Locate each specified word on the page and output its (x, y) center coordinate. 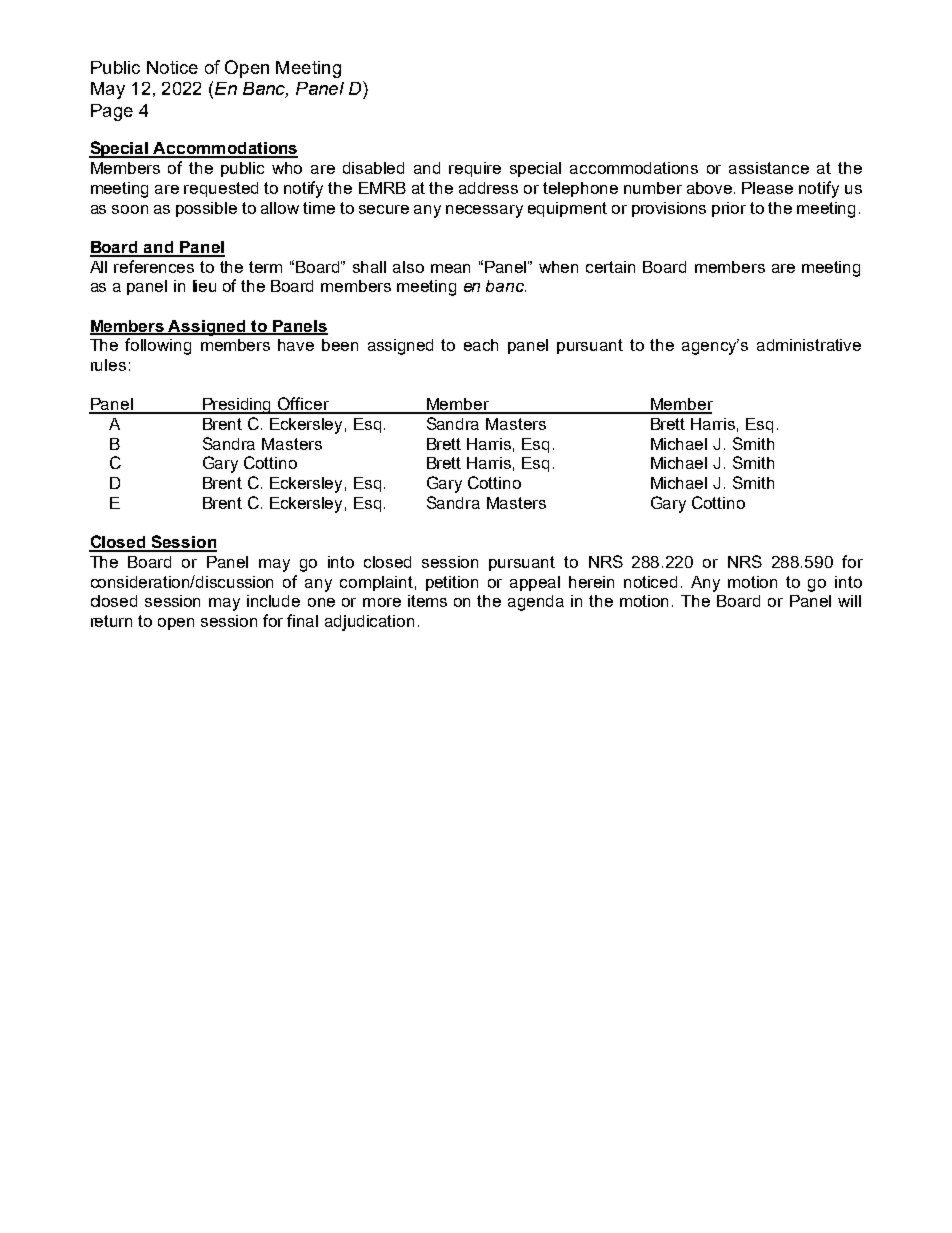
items (427, 601)
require (475, 169)
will (849, 601)
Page (112, 112)
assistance (769, 168)
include (273, 601)
